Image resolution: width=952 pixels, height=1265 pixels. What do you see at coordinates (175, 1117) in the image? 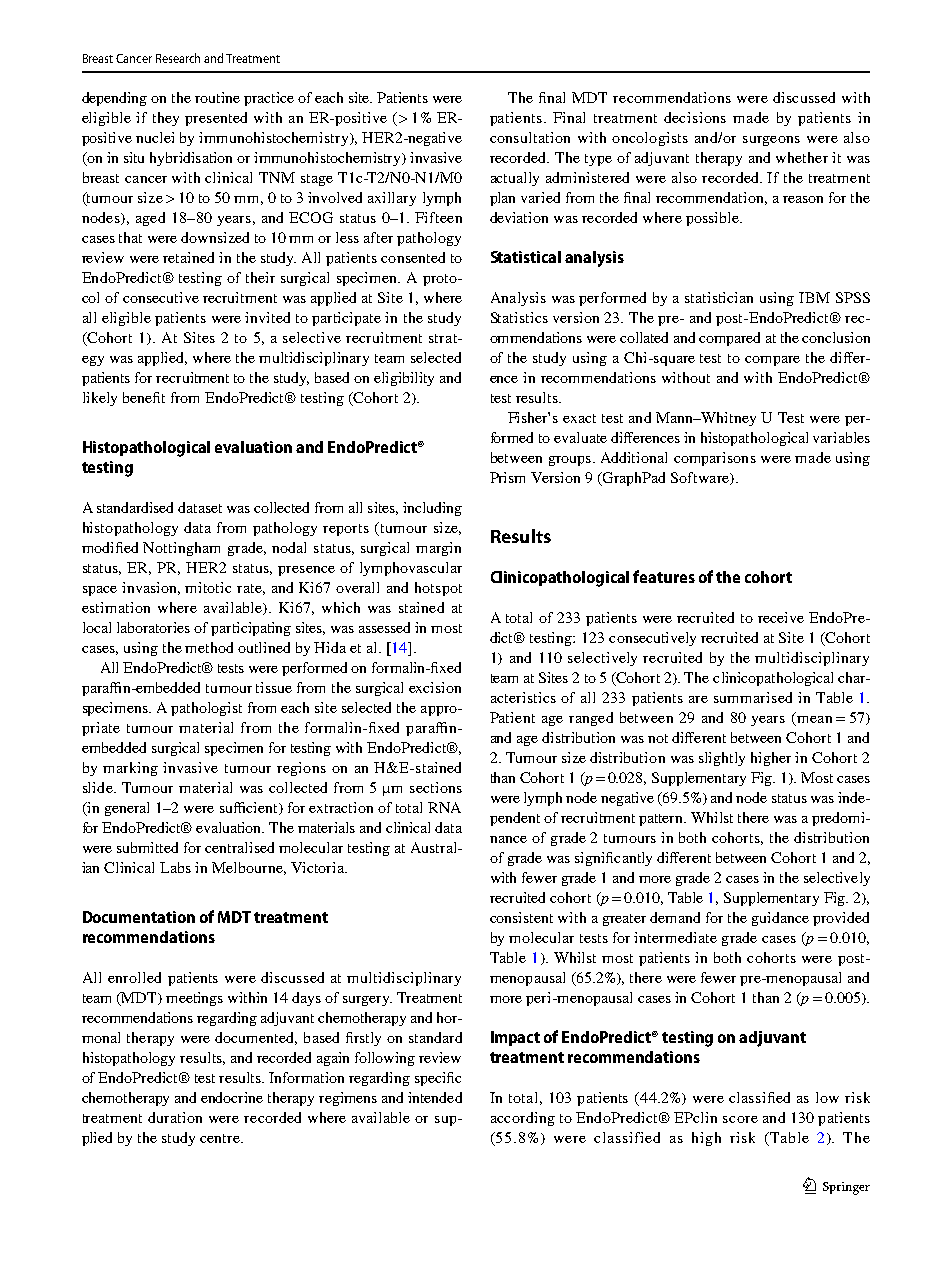
I see `duration` at bounding box center [175, 1117].
